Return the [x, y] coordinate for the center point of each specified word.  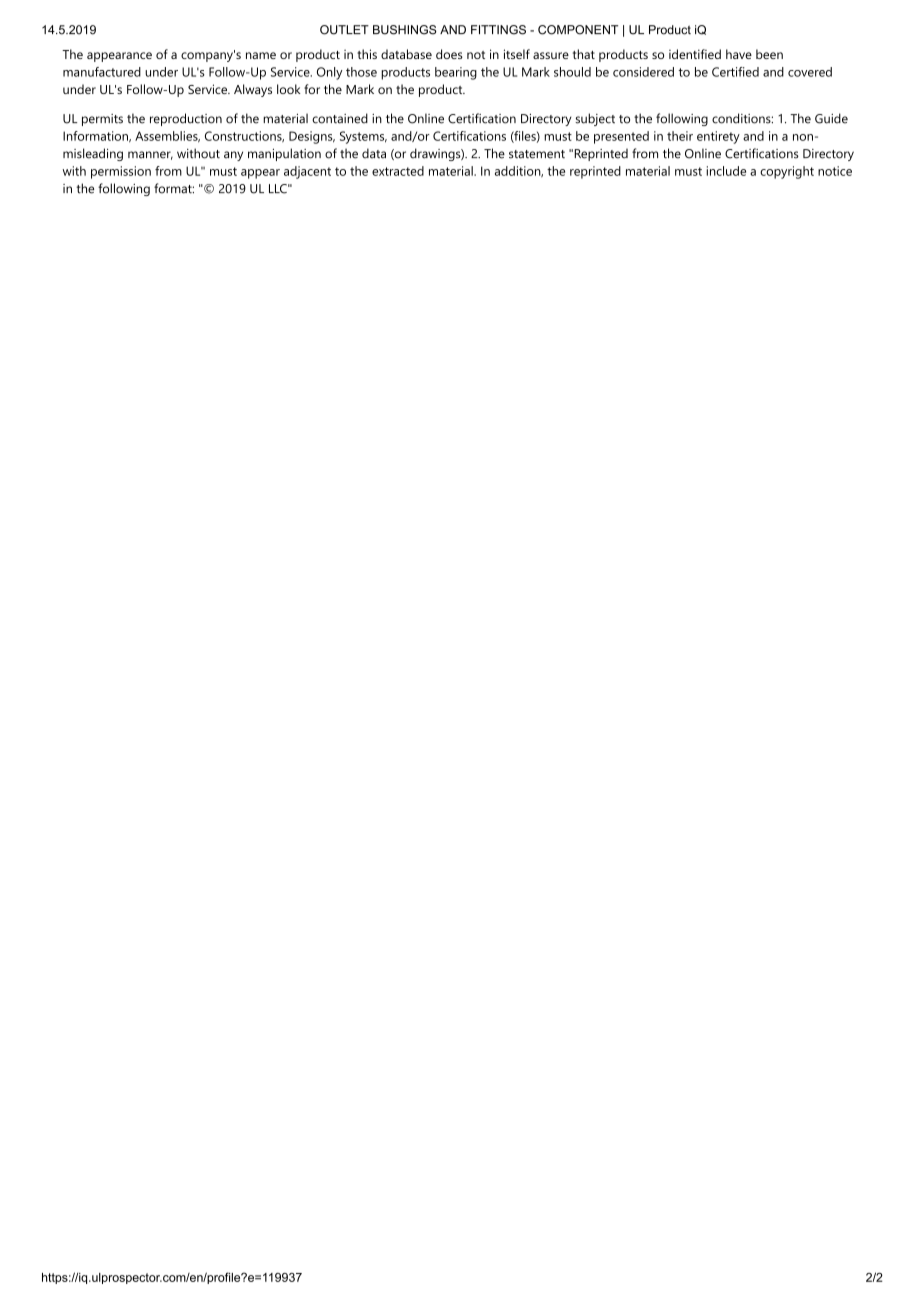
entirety [718, 137]
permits [102, 120]
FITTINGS [498, 30]
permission [121, 172]
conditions [742, 118]
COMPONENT [578, 30]
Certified [735, 72]
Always [253, 90]
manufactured [102, 72]
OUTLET [344, 30]
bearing [456, 73]
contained [340, 118]
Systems [363, 137]
